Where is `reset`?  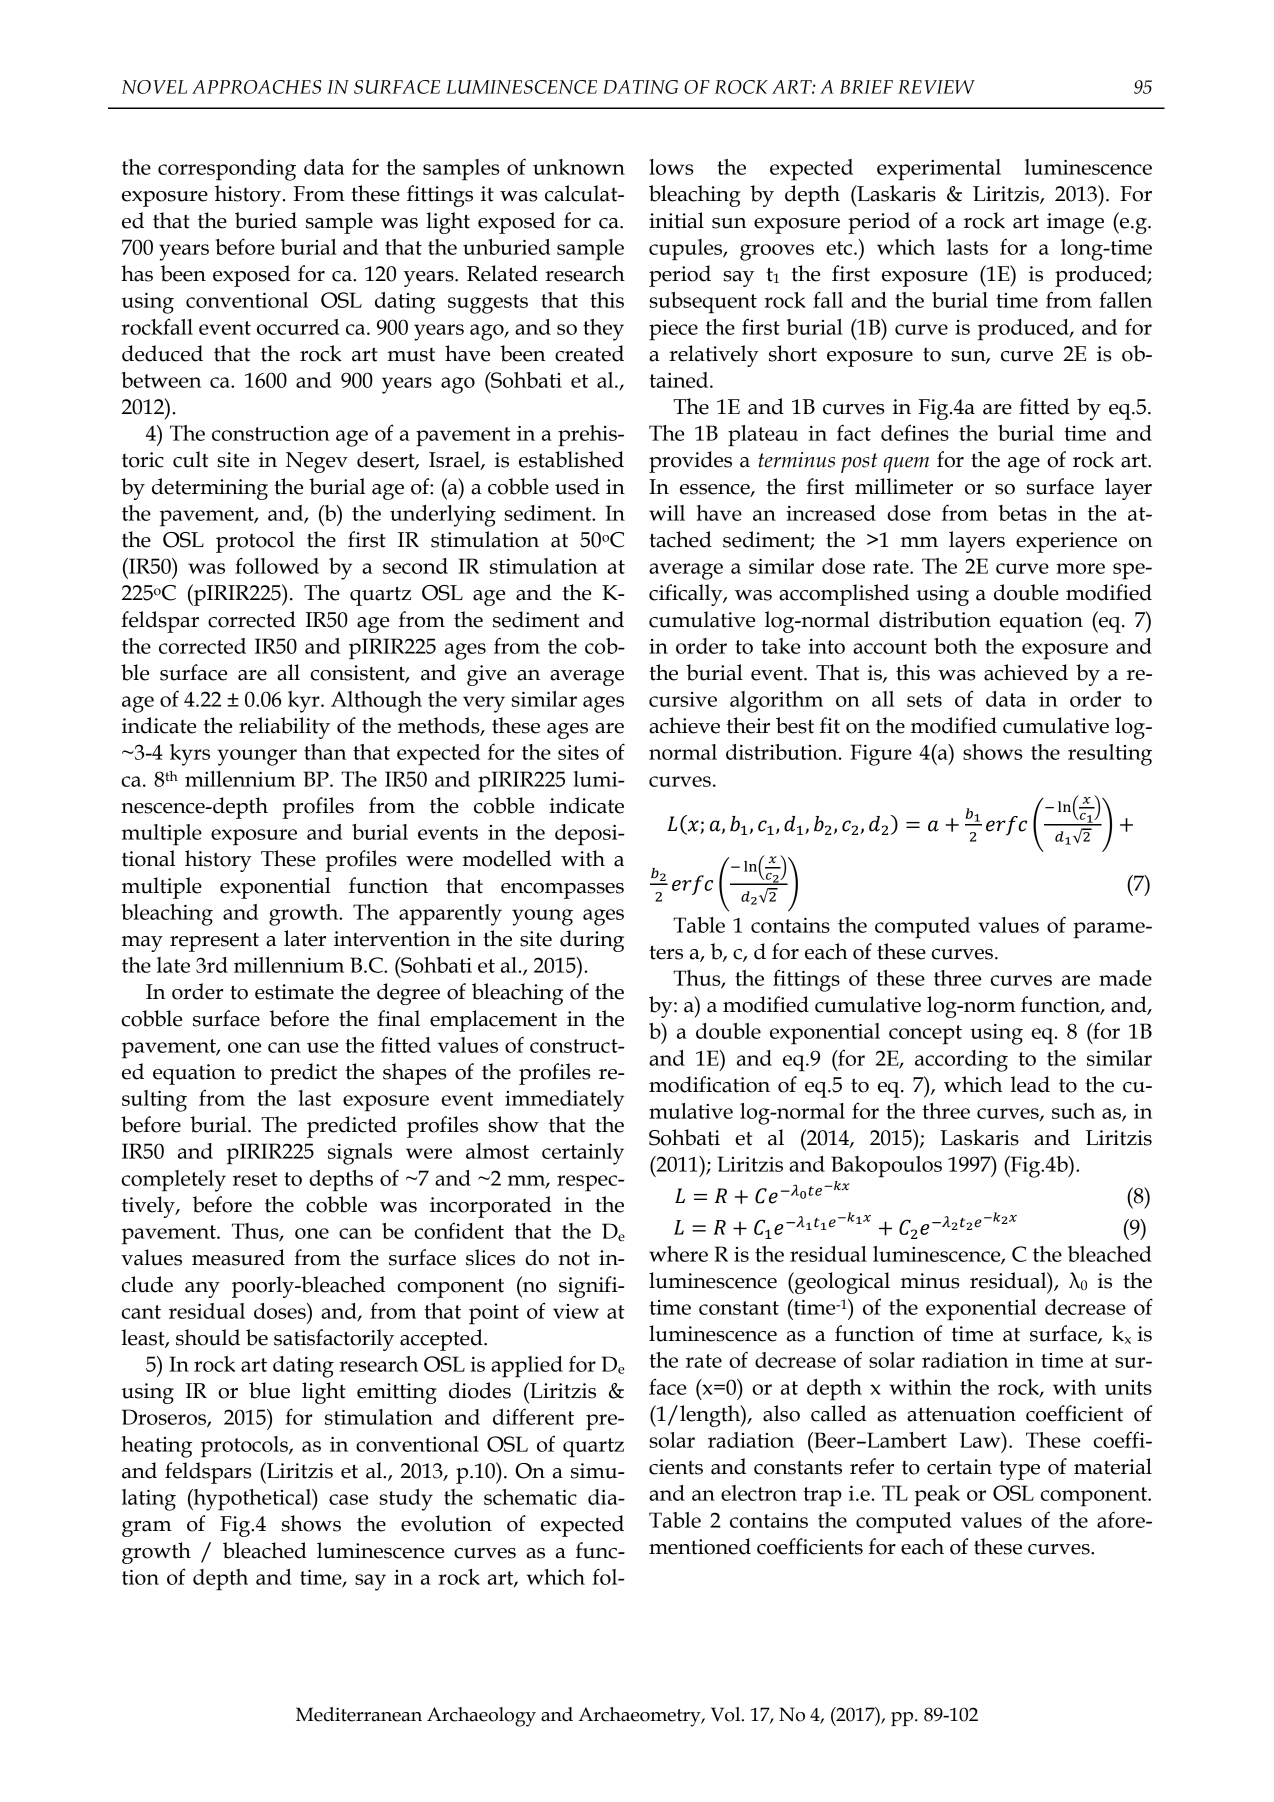 reset is located at coordinates (255, 1179).
